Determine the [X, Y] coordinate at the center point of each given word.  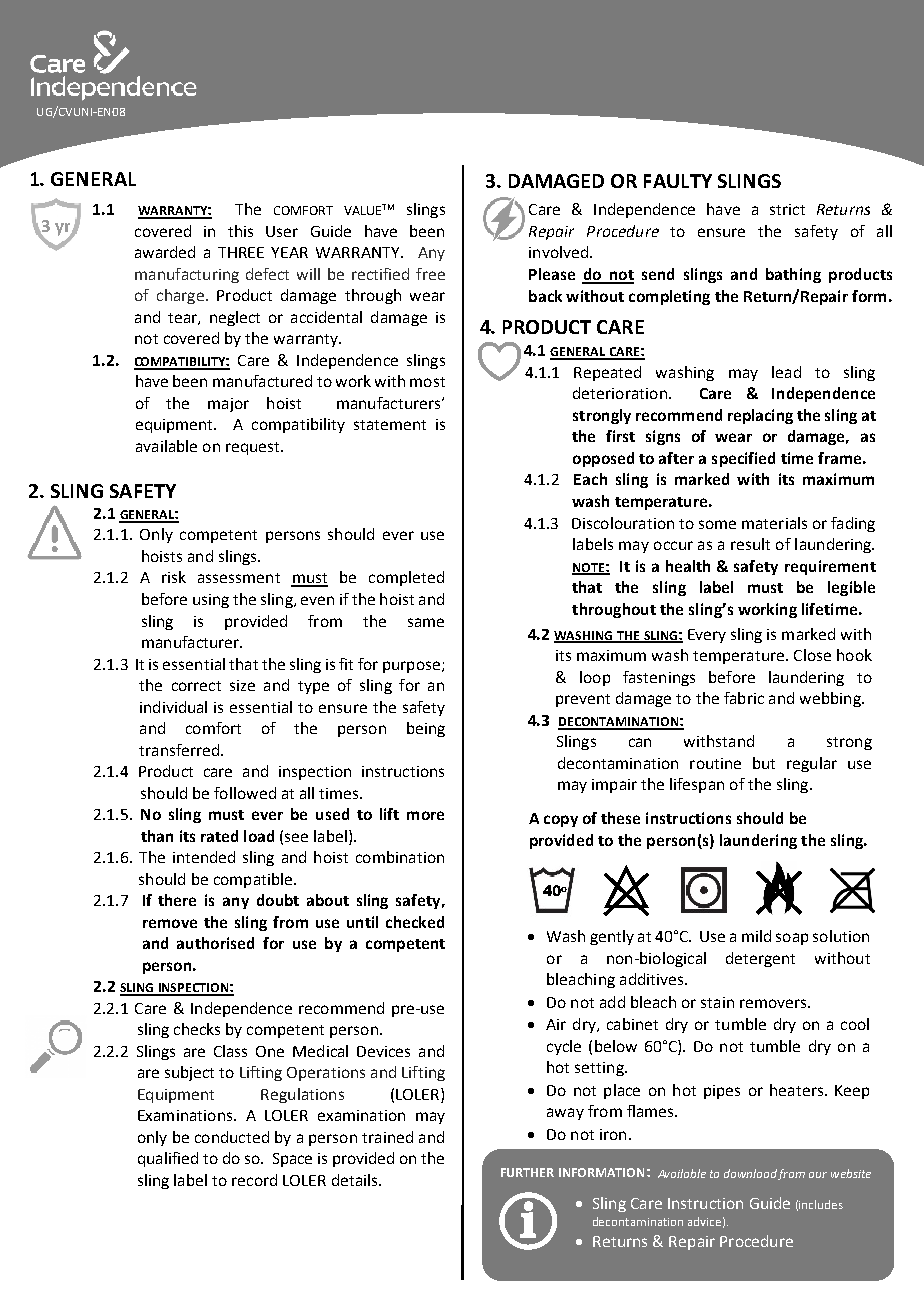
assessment [239, 578]
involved [558, 252]
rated [219, 836]
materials [774, 523]
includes [821, 1204]
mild [756, 936]
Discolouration [623, 523]
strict [787, 209]
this [240, 231]
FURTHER [527, 1172]
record [254, 1180]
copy [561, 821]
